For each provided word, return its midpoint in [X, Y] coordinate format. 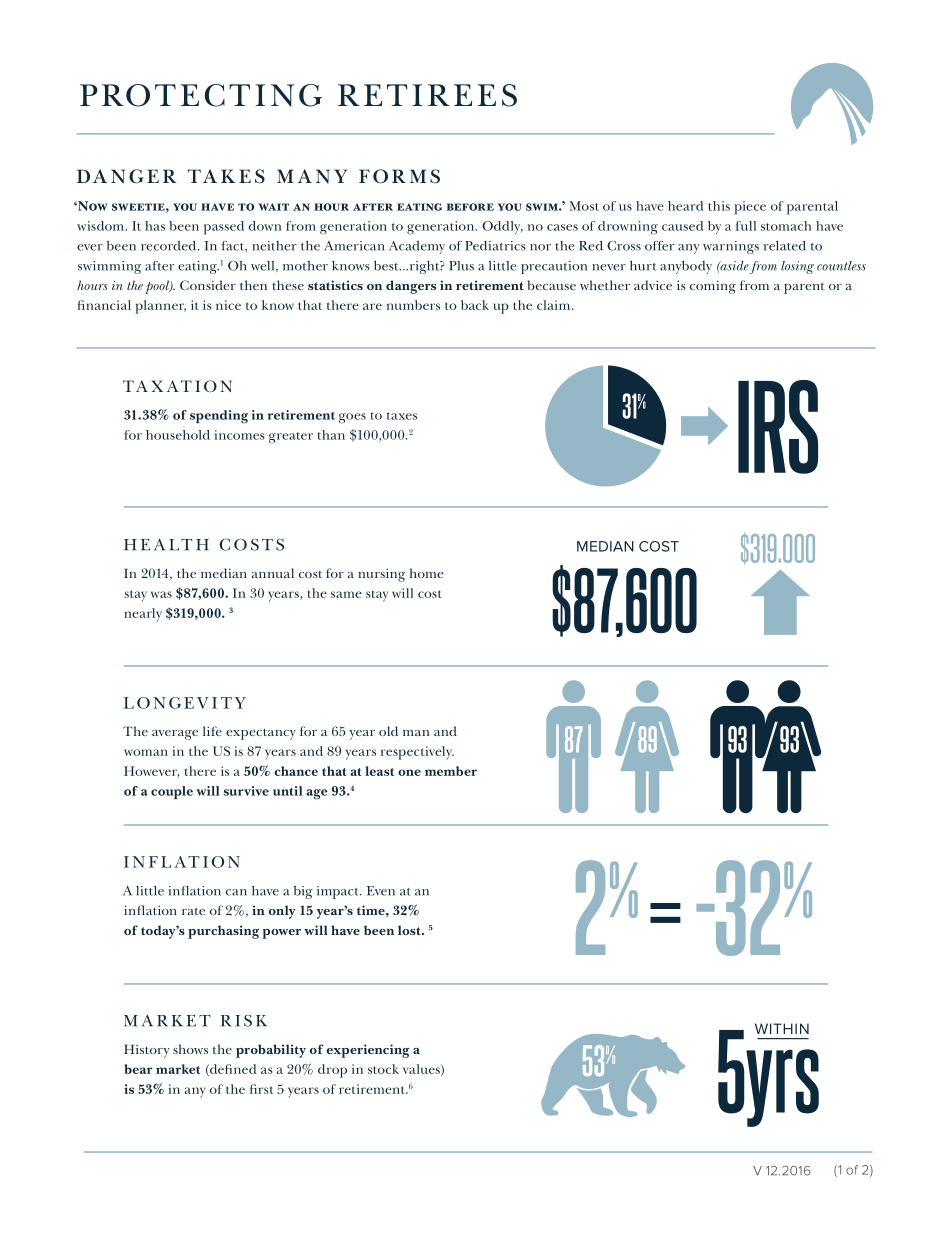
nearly [143, 615]
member [451, 771]
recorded [170, 246]
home [427, 573]
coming [713, 287]
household [178, 435]
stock [383, 1069]
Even [381, 891]
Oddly [502, 227]
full [746, 226]
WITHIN [782, 1028]
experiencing [368, 1051]
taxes [402, 416]
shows [190, 1049]
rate [193, 911]
